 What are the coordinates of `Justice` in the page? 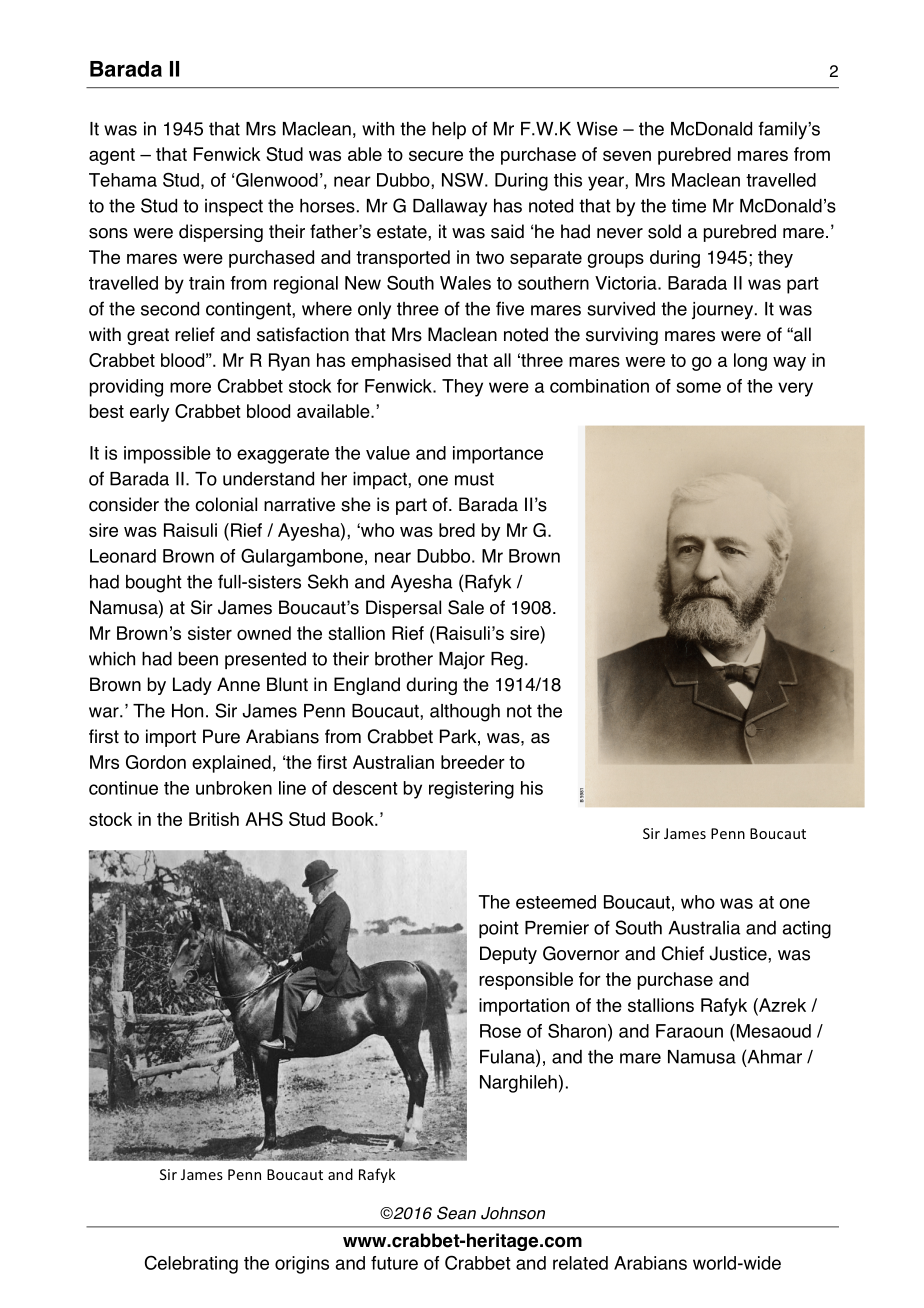 It's located at (739, 953).
